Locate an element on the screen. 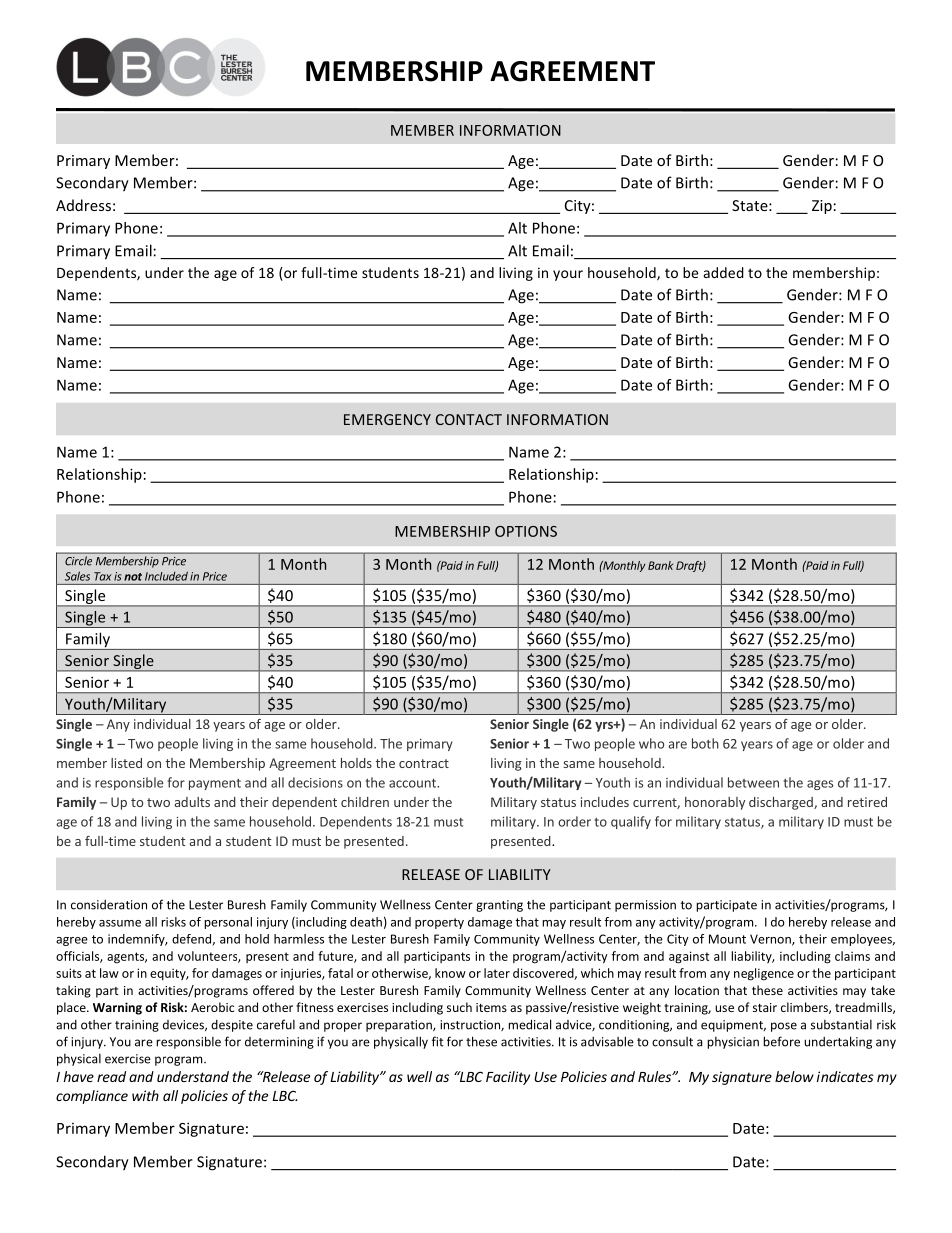 This screenshot has height=1233, width=952. adults is located at coordinates (192, 802).
